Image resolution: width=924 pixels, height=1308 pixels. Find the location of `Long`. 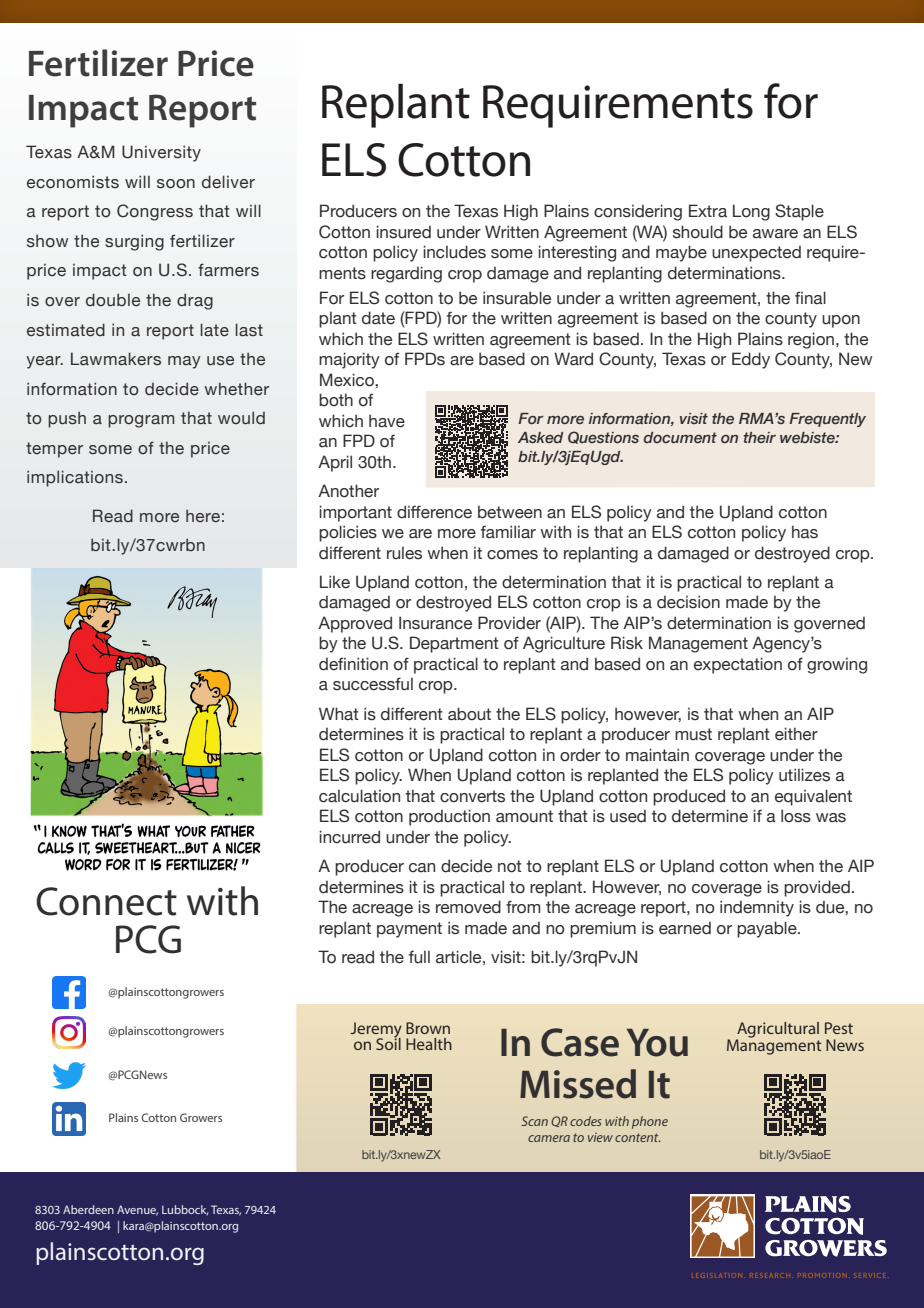

Long is located at coordinates (751, 212).
